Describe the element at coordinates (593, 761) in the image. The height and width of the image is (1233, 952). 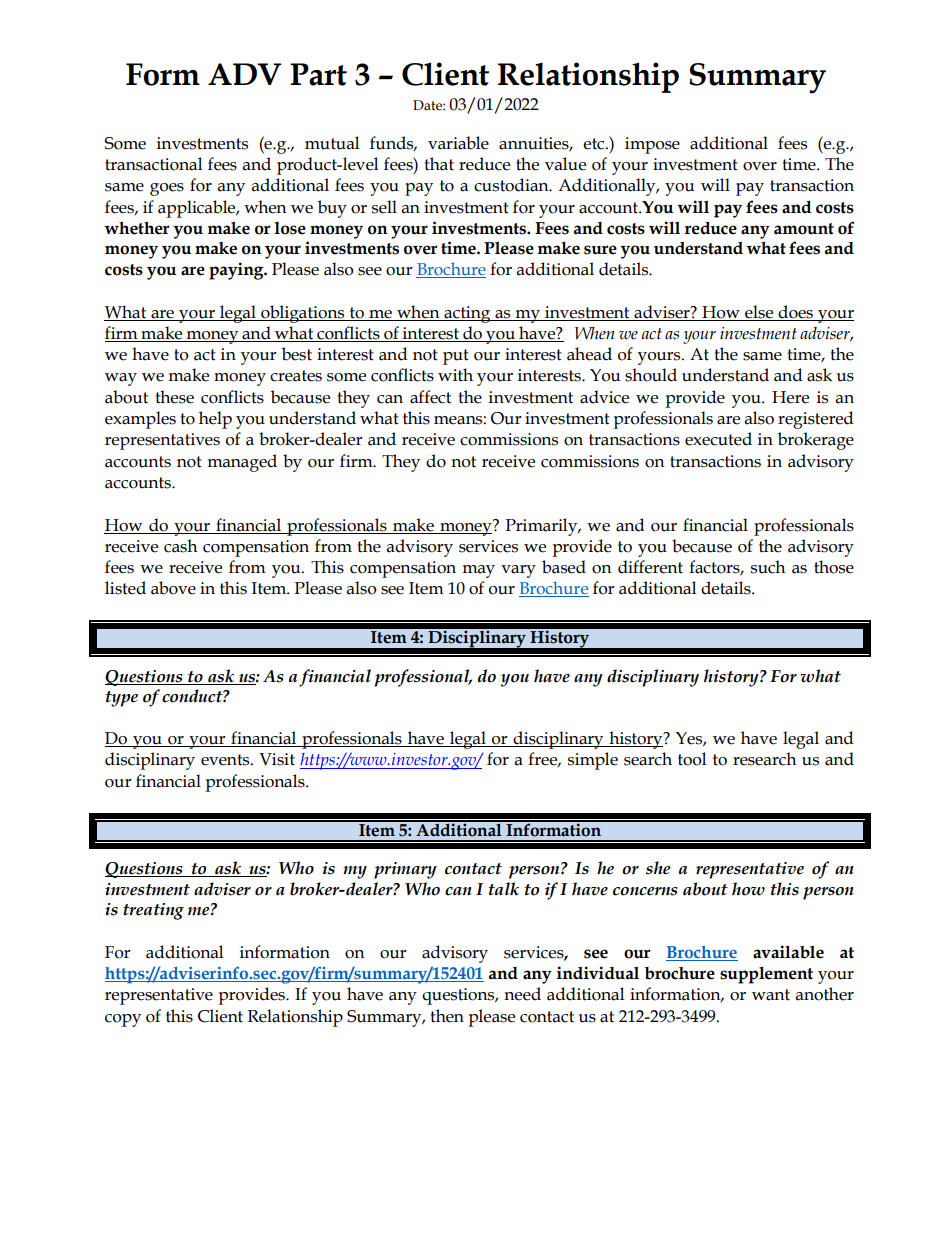
I see `simple` at that location.
